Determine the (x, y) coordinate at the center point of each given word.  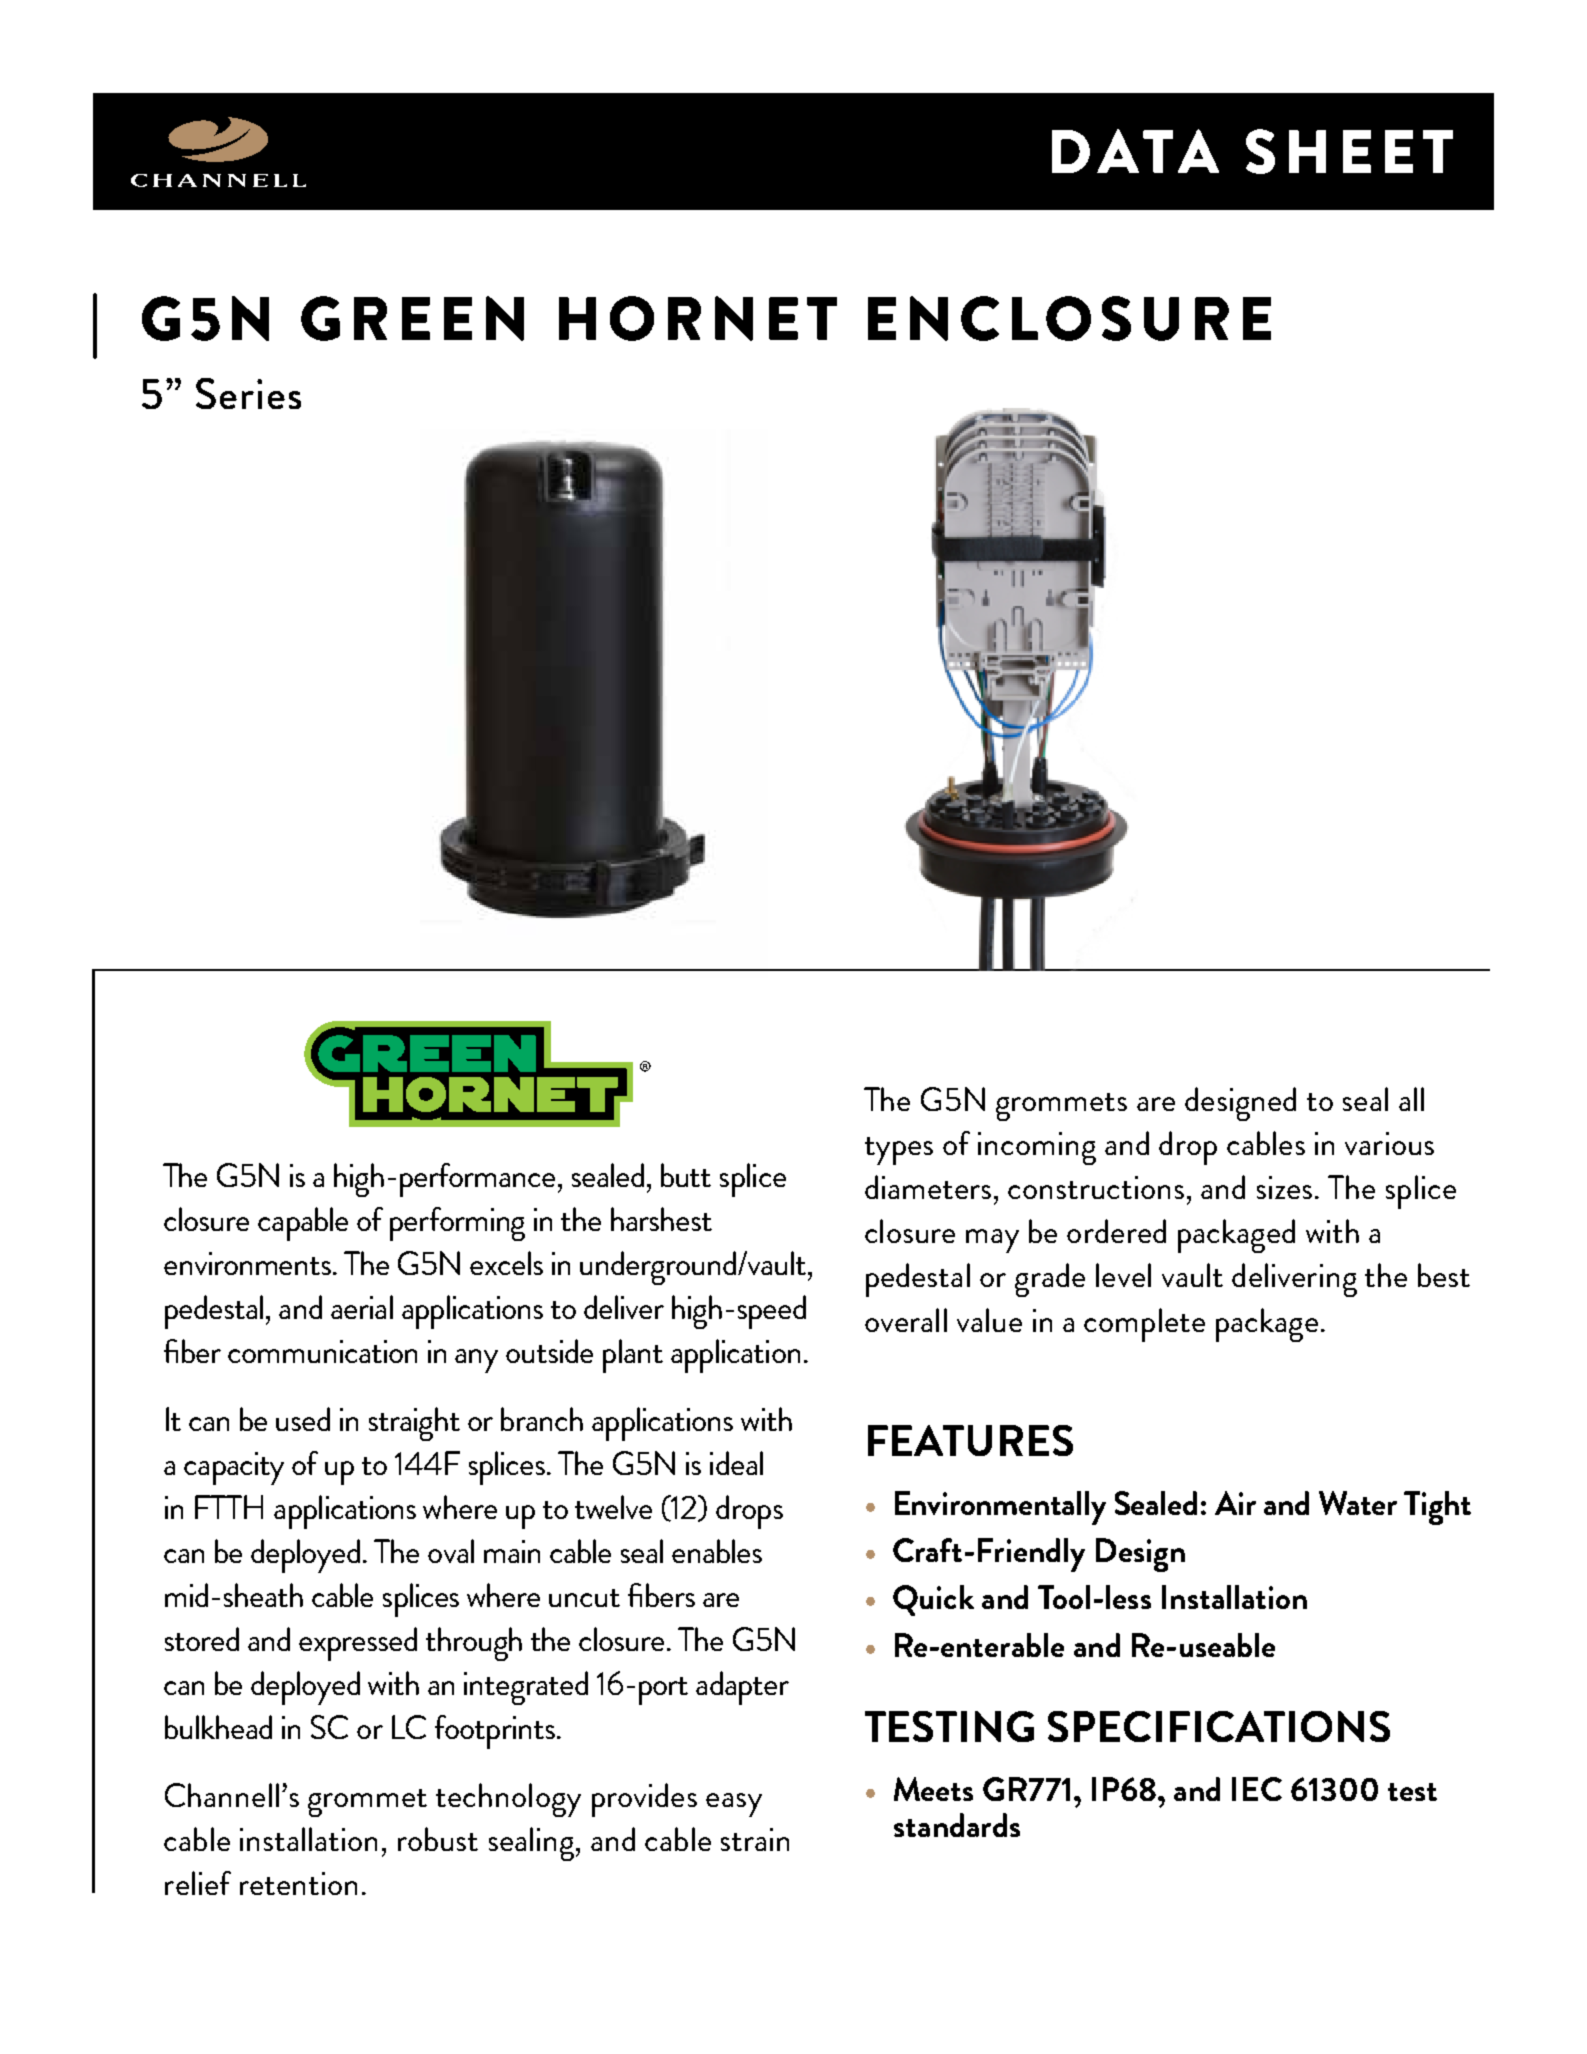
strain (755, 1839)
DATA (1135, 151)
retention (298, 1883)
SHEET (1349, 151)
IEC (1257, 1789)
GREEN (412, 318)
